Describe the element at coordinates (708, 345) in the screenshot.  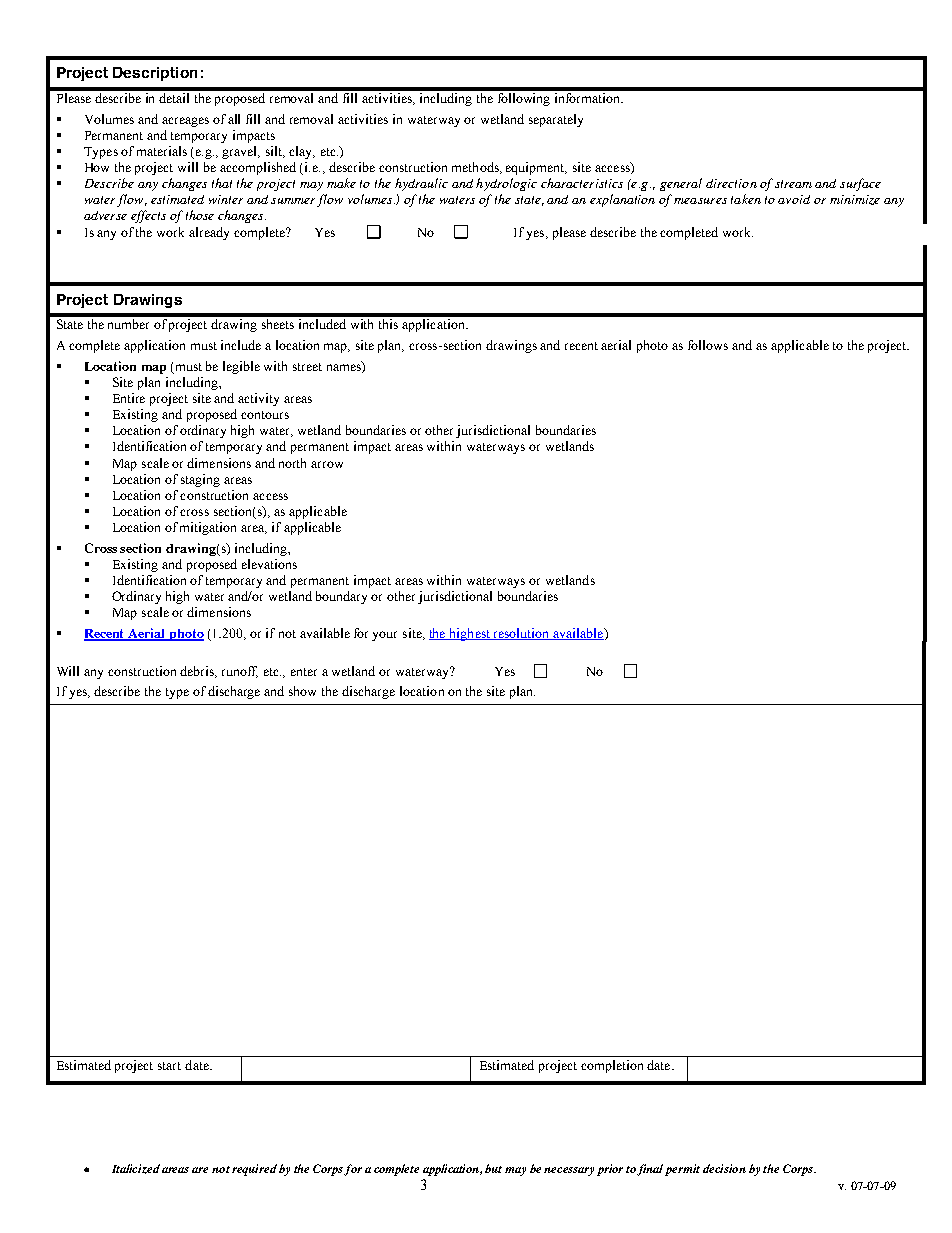
I see `follows` at that location.
